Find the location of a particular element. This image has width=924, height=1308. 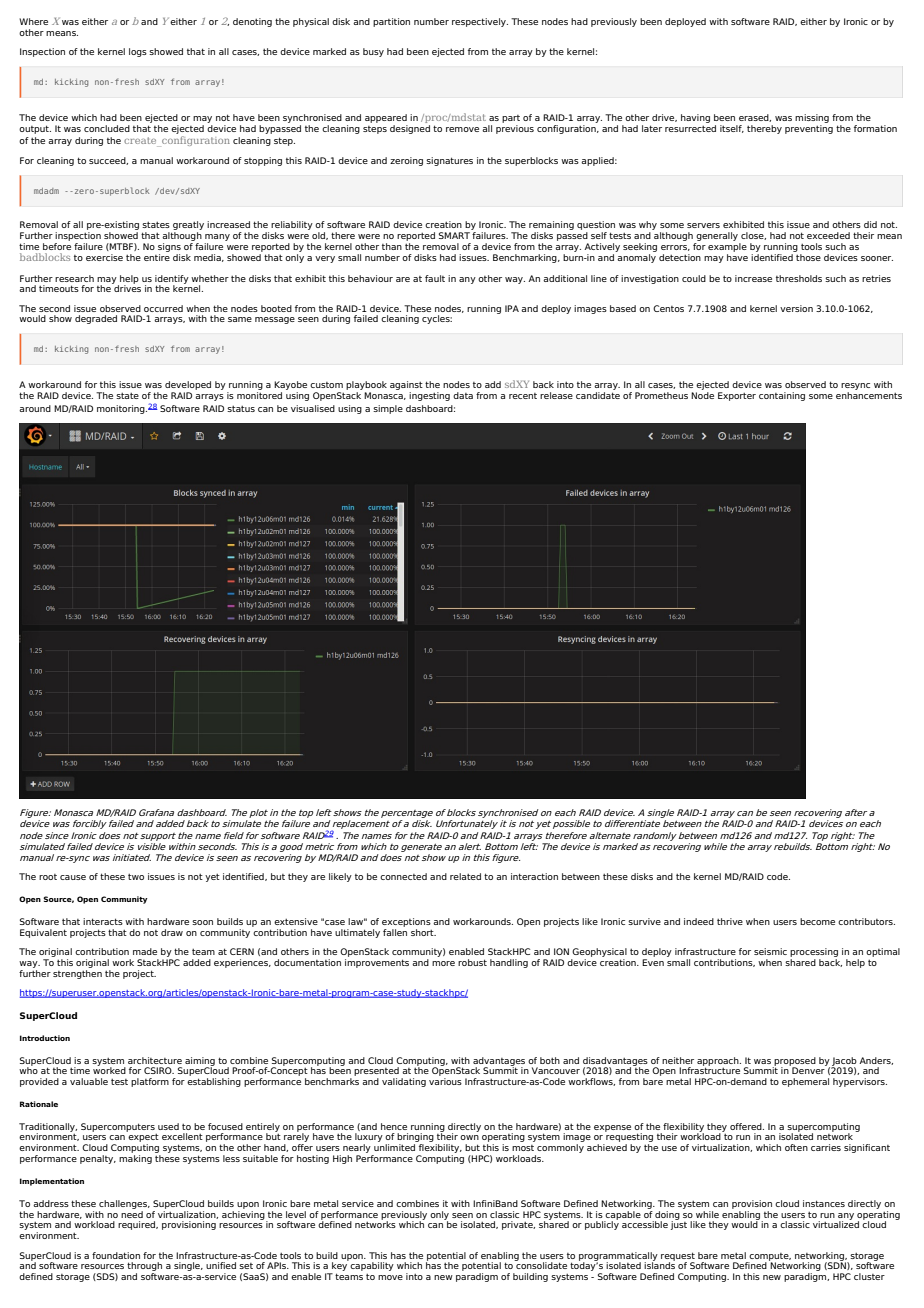

cause is located at coordinates (73, 877).
